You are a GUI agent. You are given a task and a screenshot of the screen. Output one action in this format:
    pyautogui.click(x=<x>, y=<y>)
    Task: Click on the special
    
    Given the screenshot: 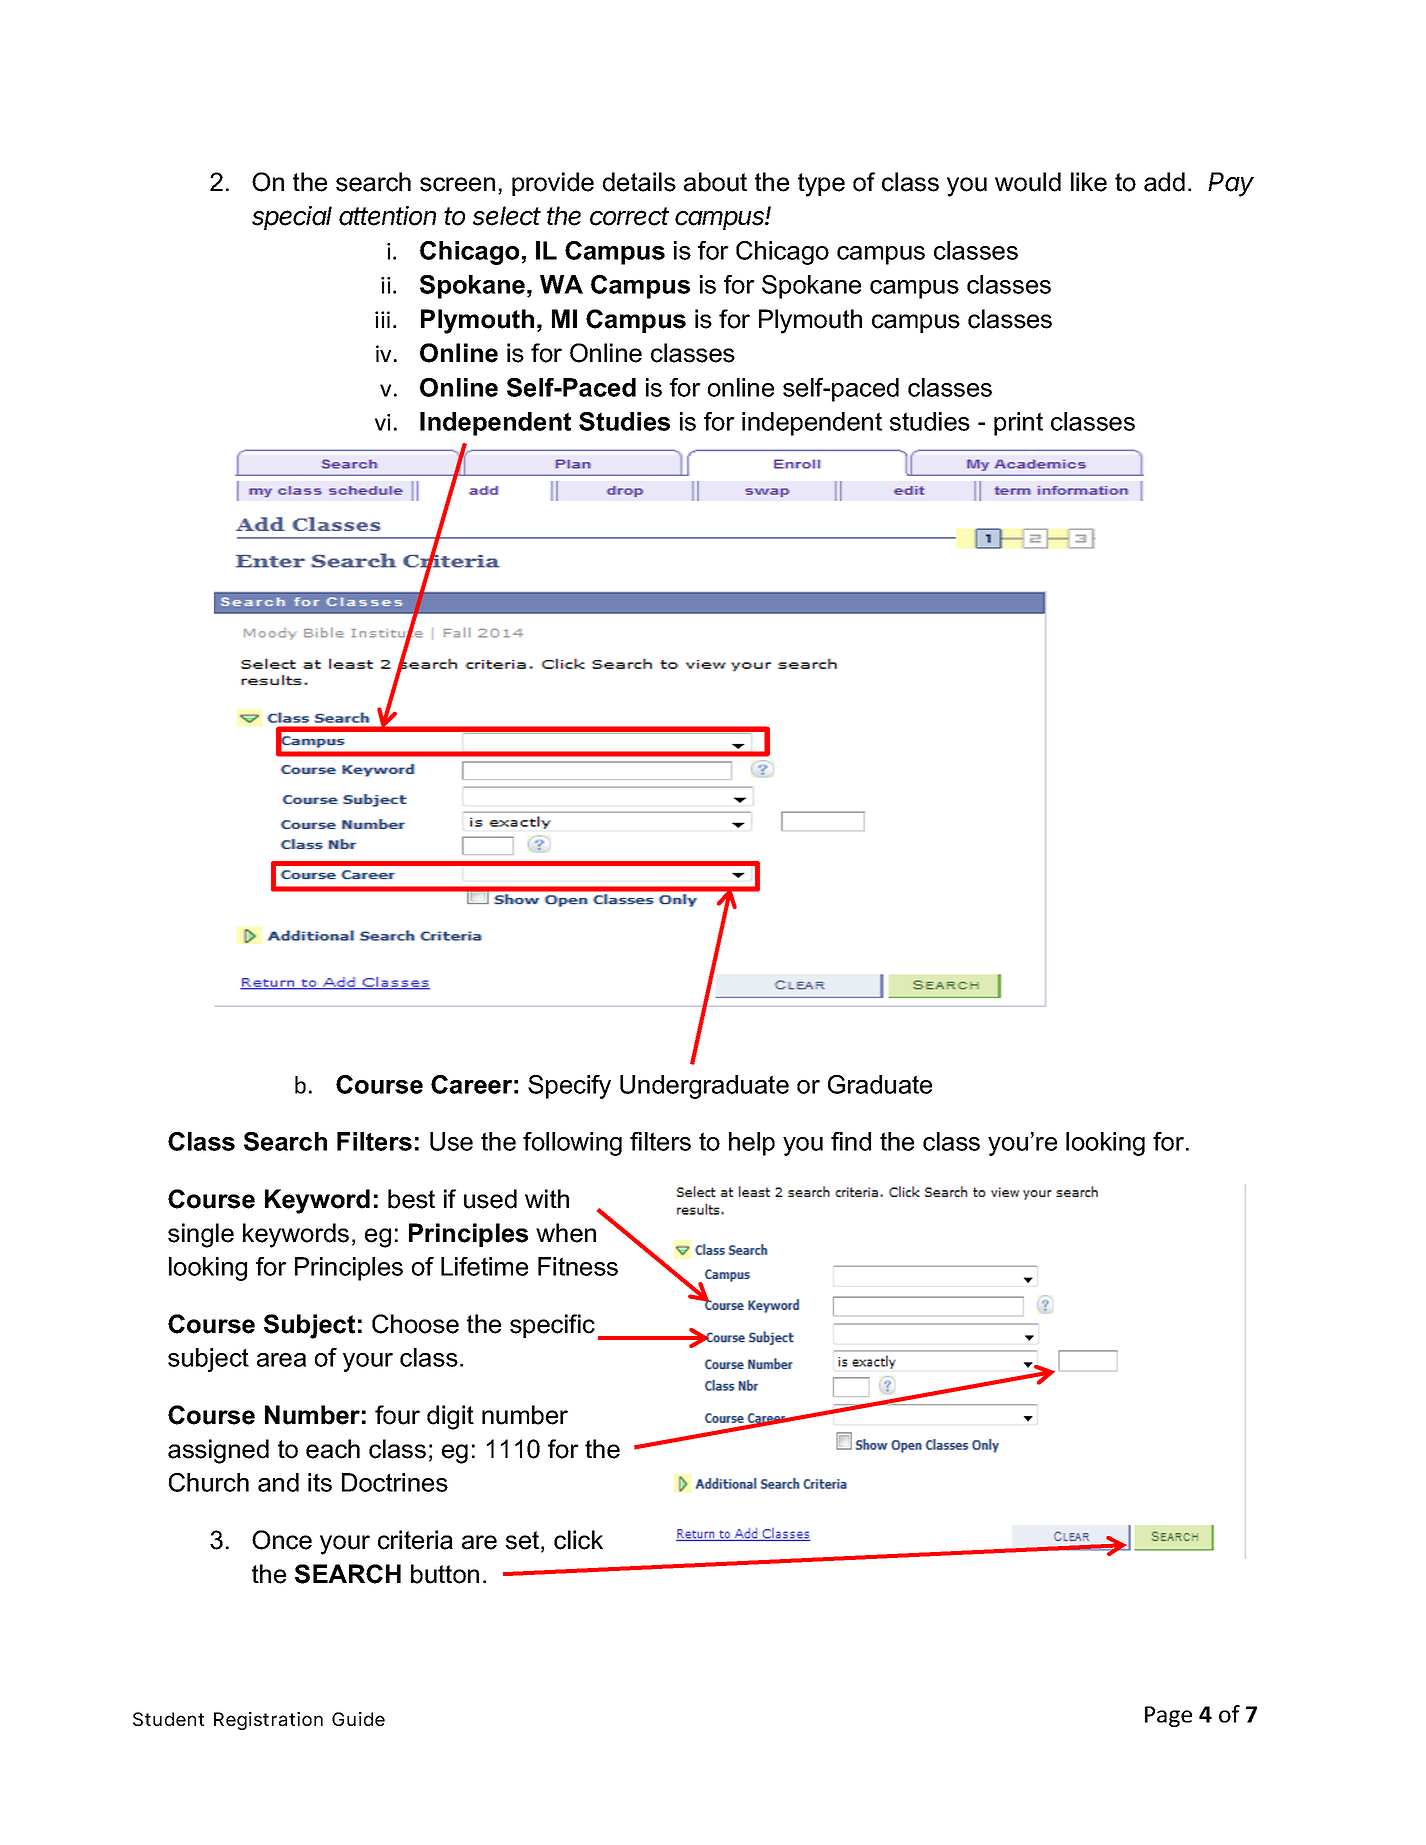 What is the action you would take?
    pyautogui.click(x=292, y=218)
